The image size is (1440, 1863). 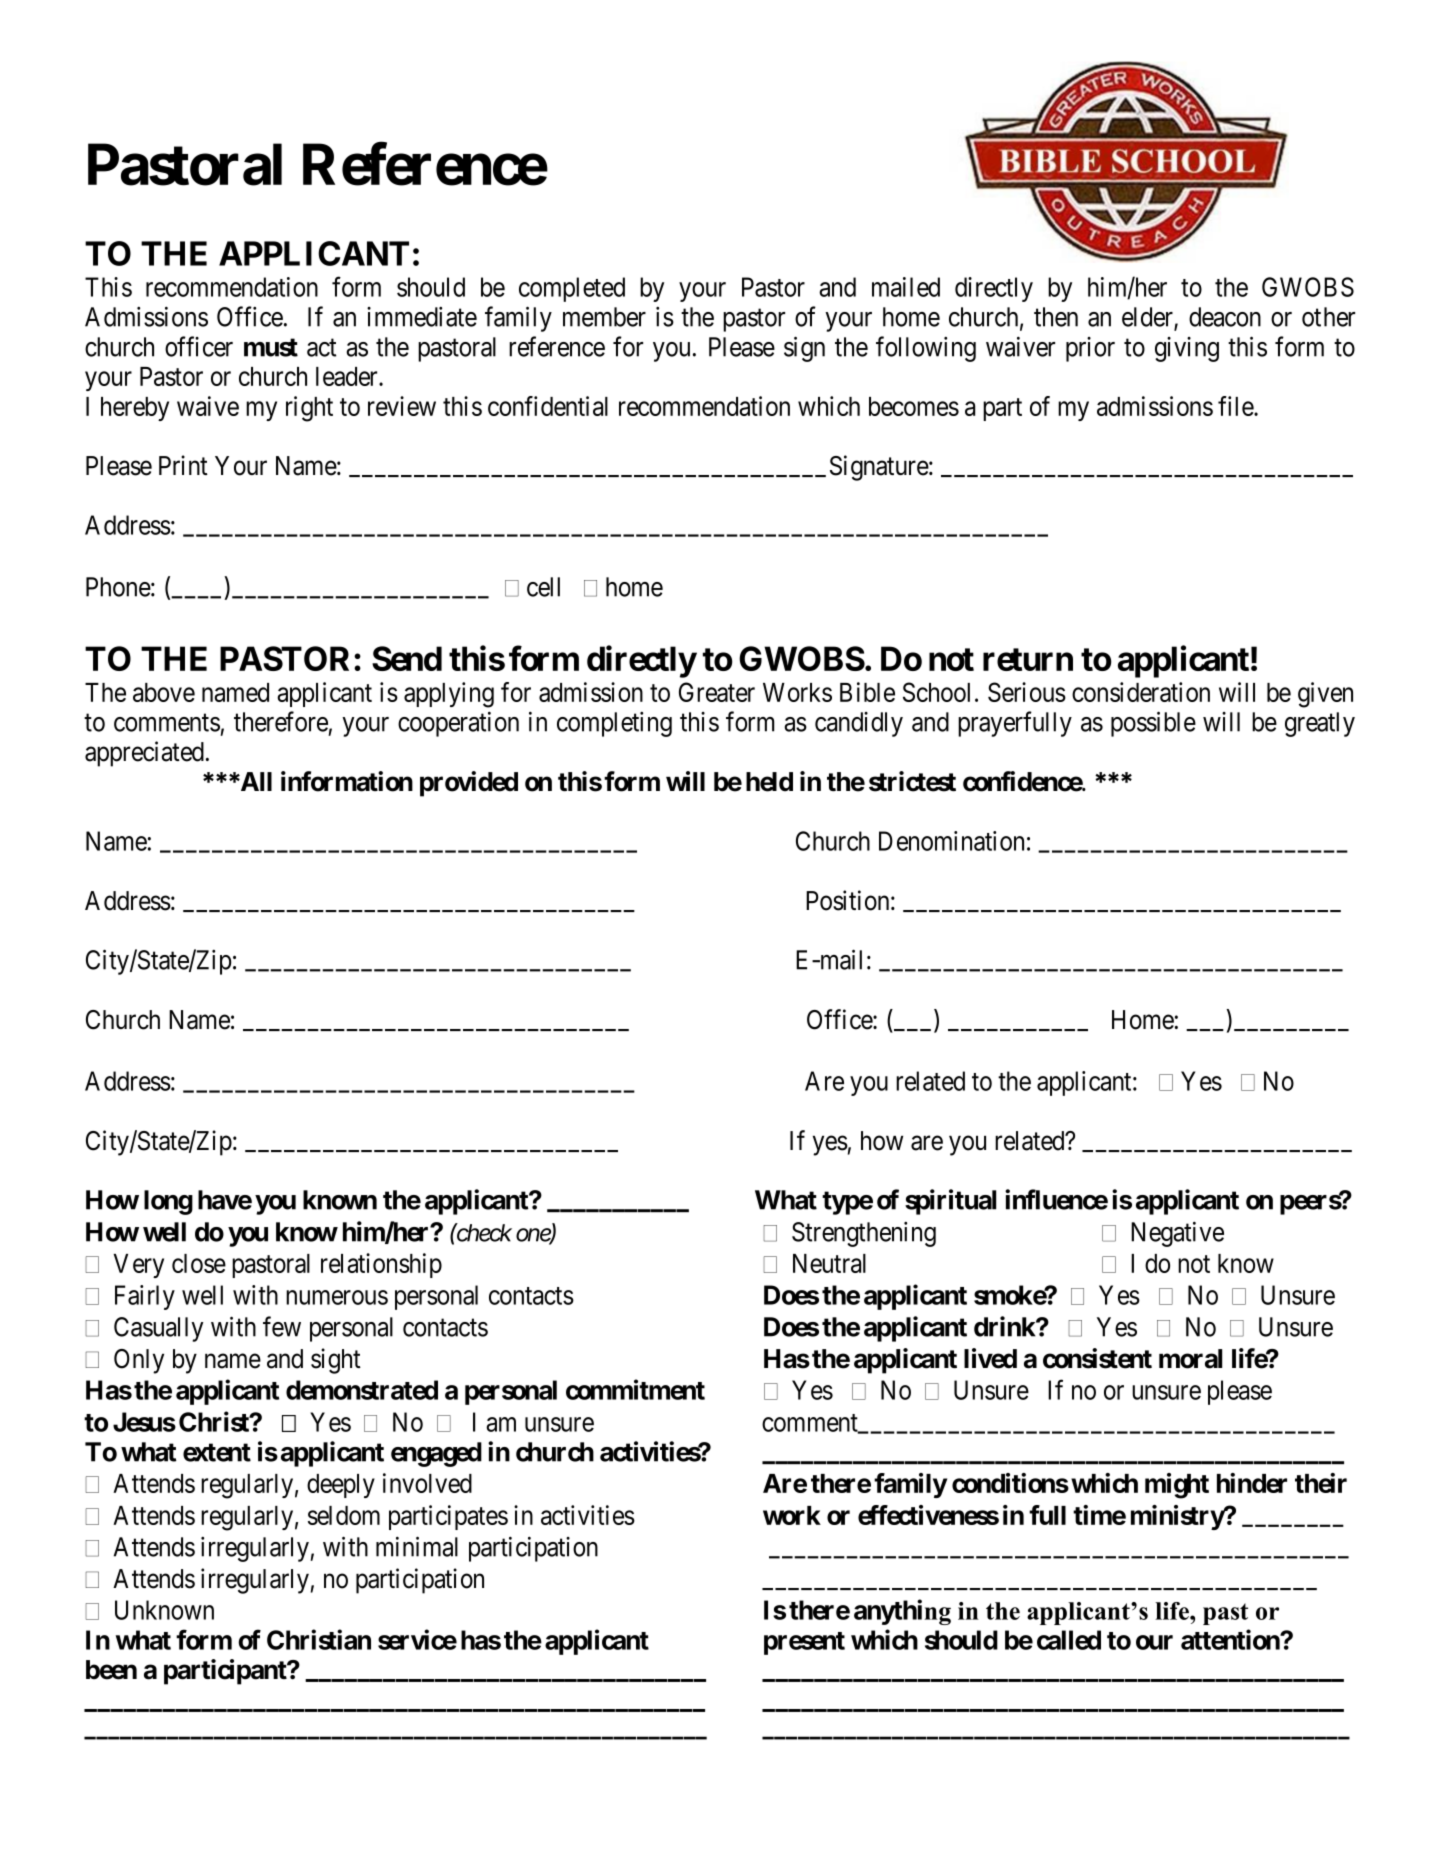 I want to click on strictest, so click(x=912, y=781).
